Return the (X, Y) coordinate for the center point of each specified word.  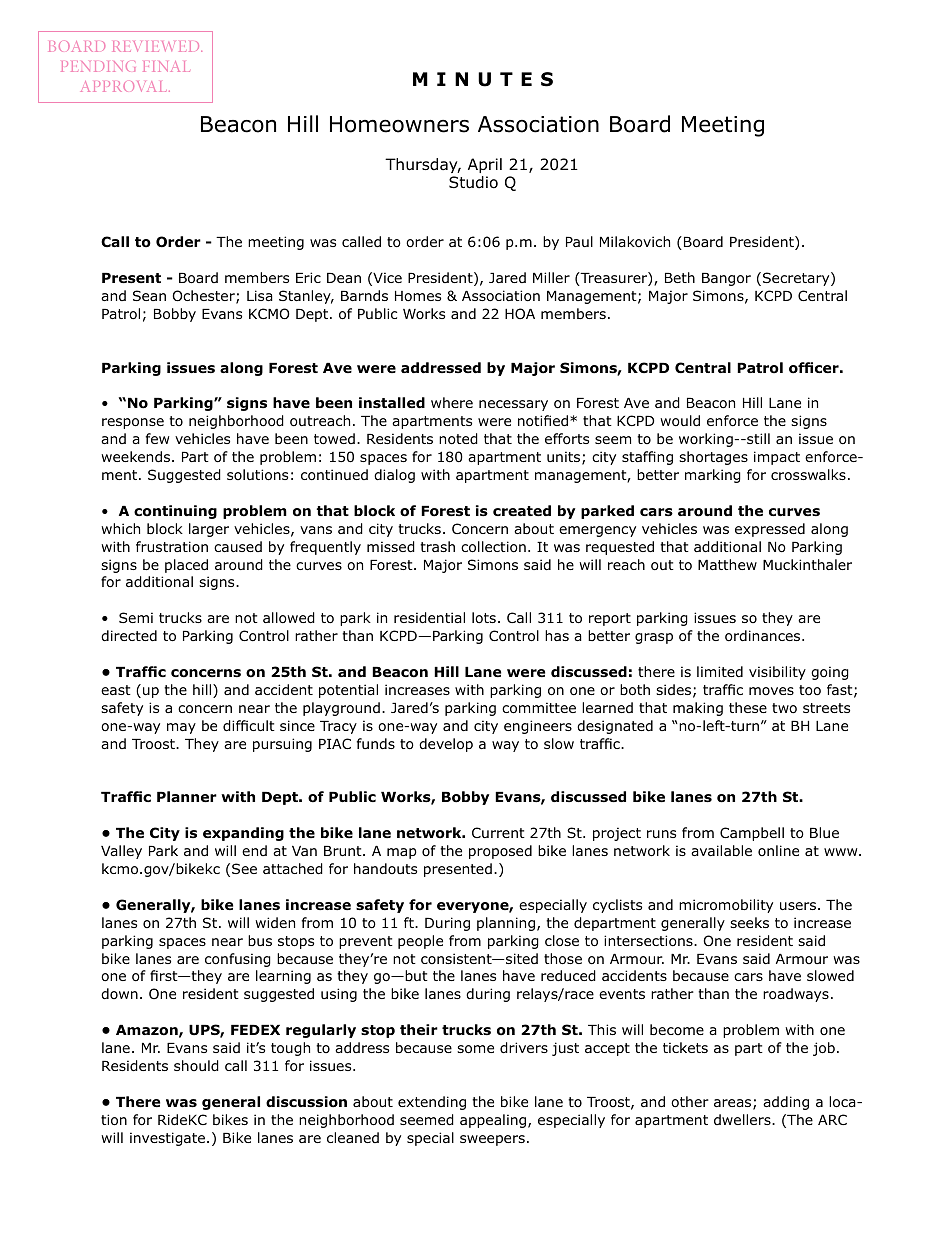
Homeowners (399, 124)
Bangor (726, 279)
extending (432, 1103)
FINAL (166, 66)
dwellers (743, 1119)
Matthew (727, 564)
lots (484, 618)
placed (186, 566)
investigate (169, 1139)
